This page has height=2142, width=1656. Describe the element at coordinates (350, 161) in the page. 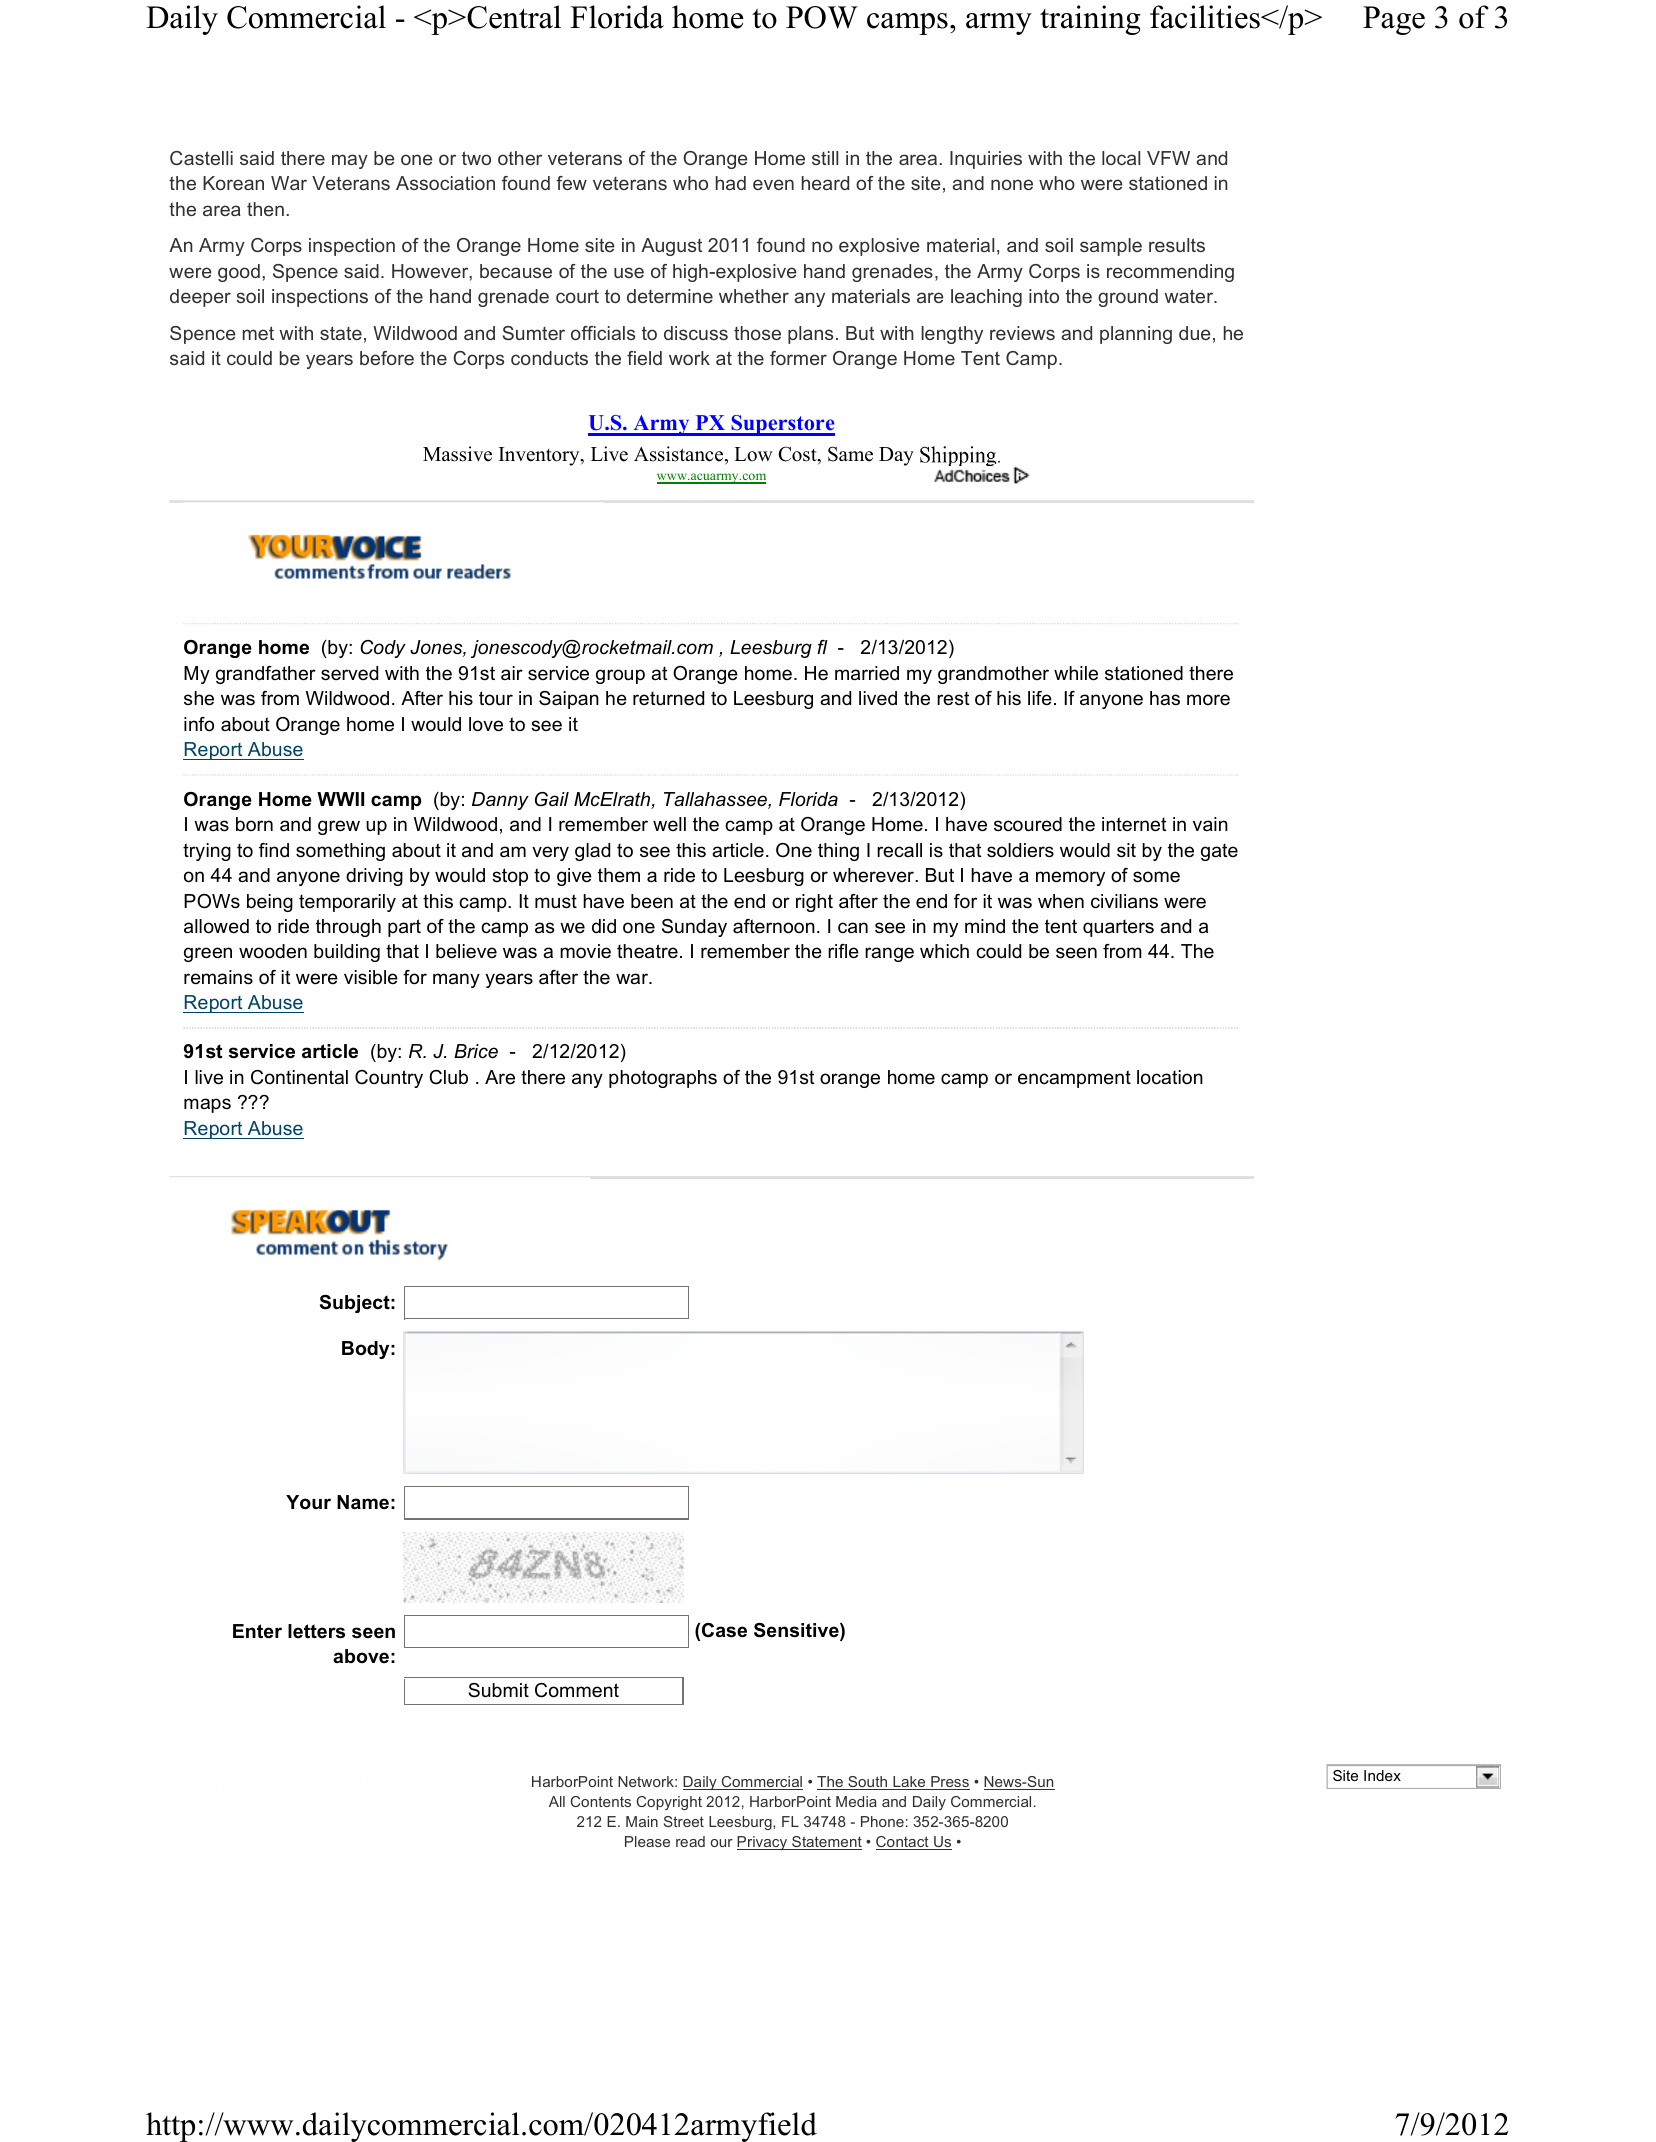

I see `may` at that location.
